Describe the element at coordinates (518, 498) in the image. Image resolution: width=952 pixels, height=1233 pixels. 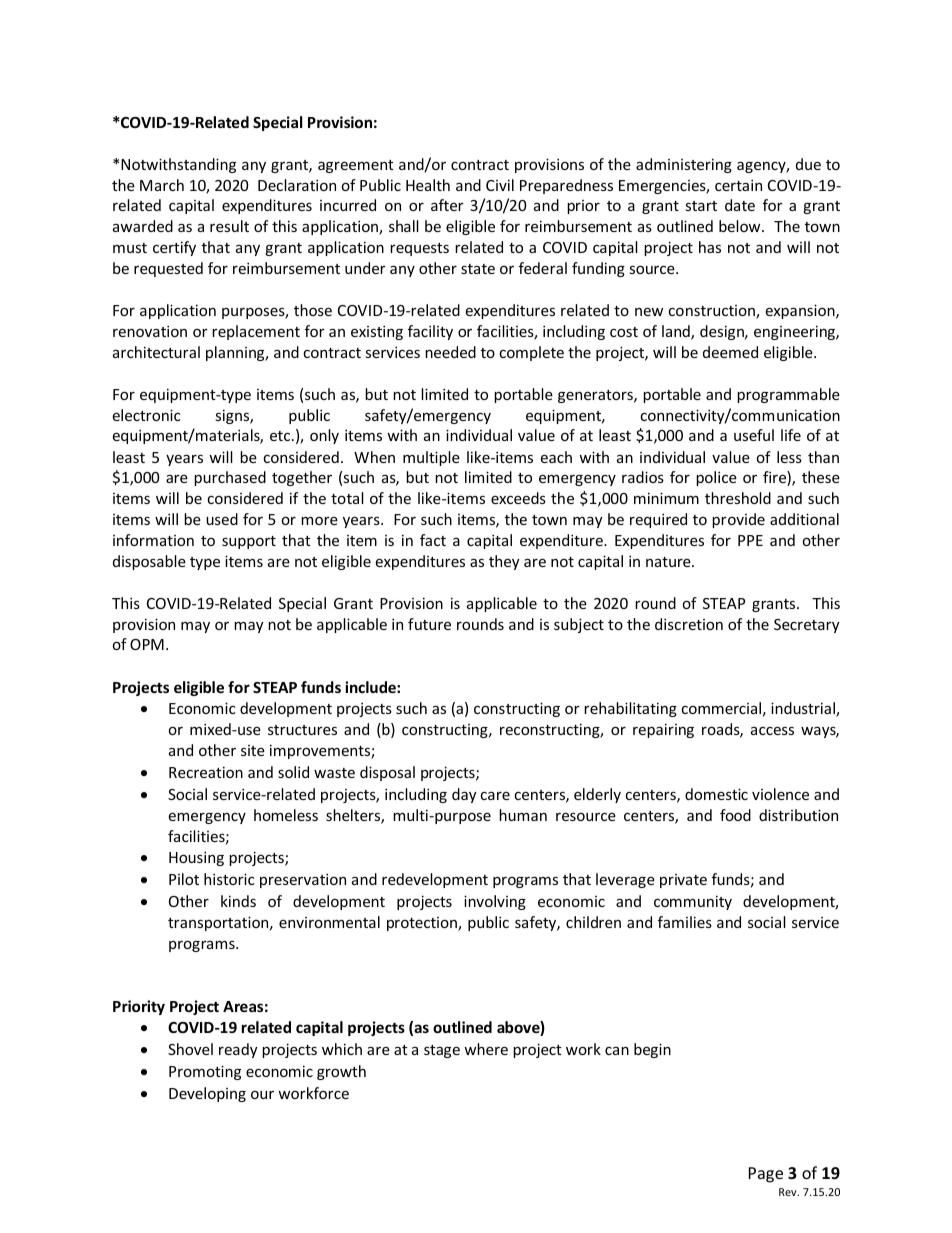
I see `exceeds` at that location.
